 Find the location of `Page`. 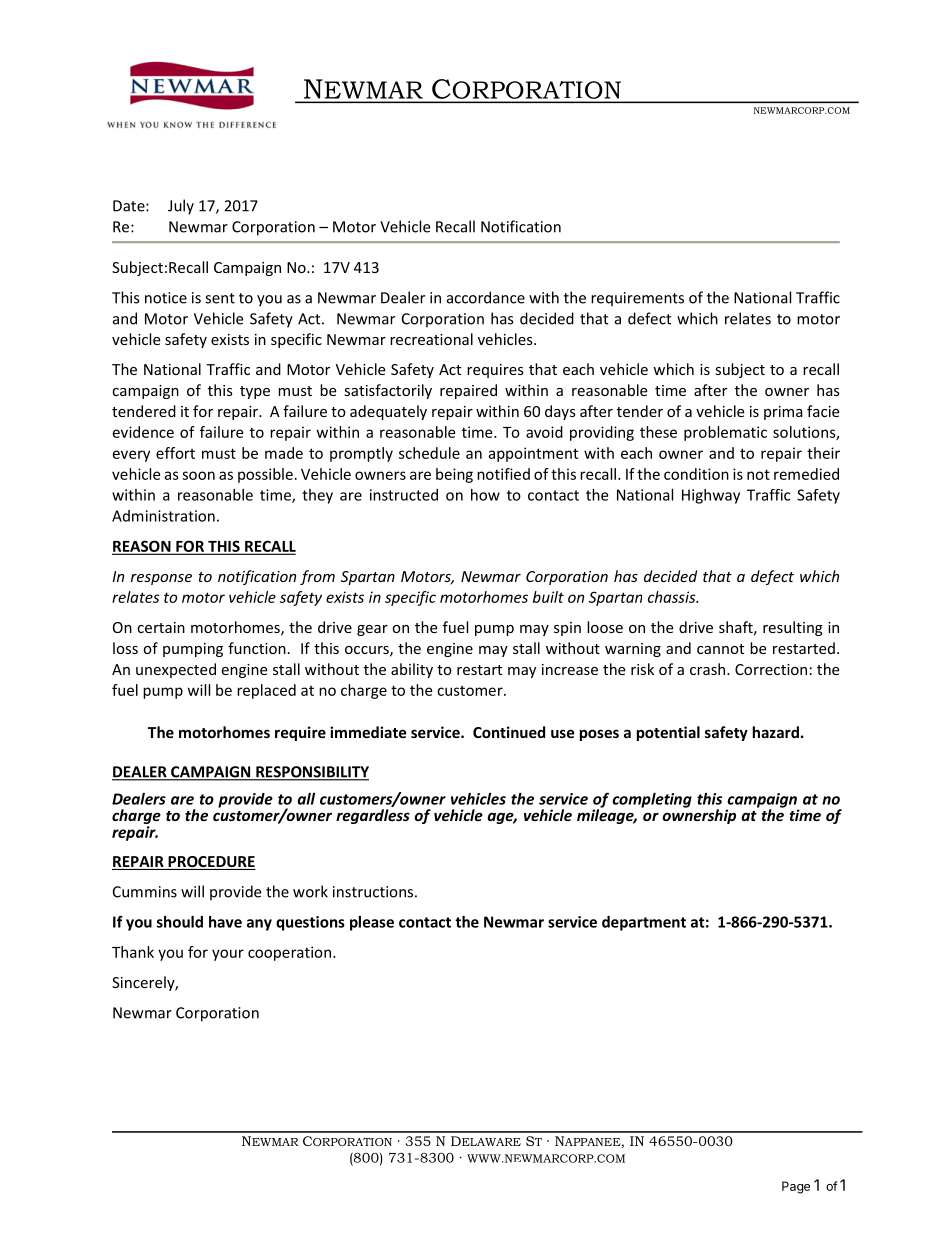

Page is located at coordinates (796, 1187).
